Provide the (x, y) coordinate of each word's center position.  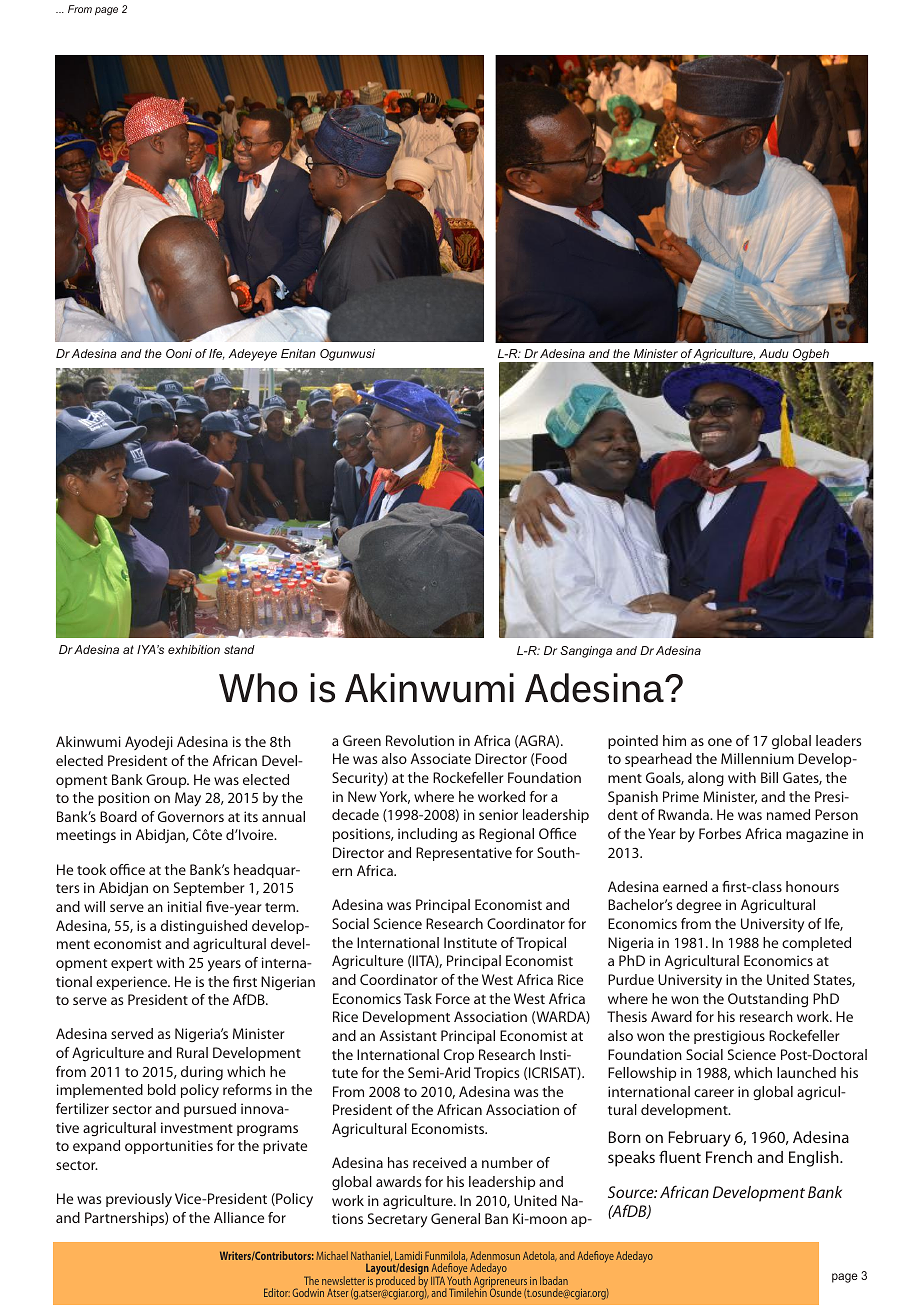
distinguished (204, 927)
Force (453, 998)
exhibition (194, 649)
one (720, 742)
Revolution (420, 740)
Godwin (308, 1292)
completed (816, 944)
